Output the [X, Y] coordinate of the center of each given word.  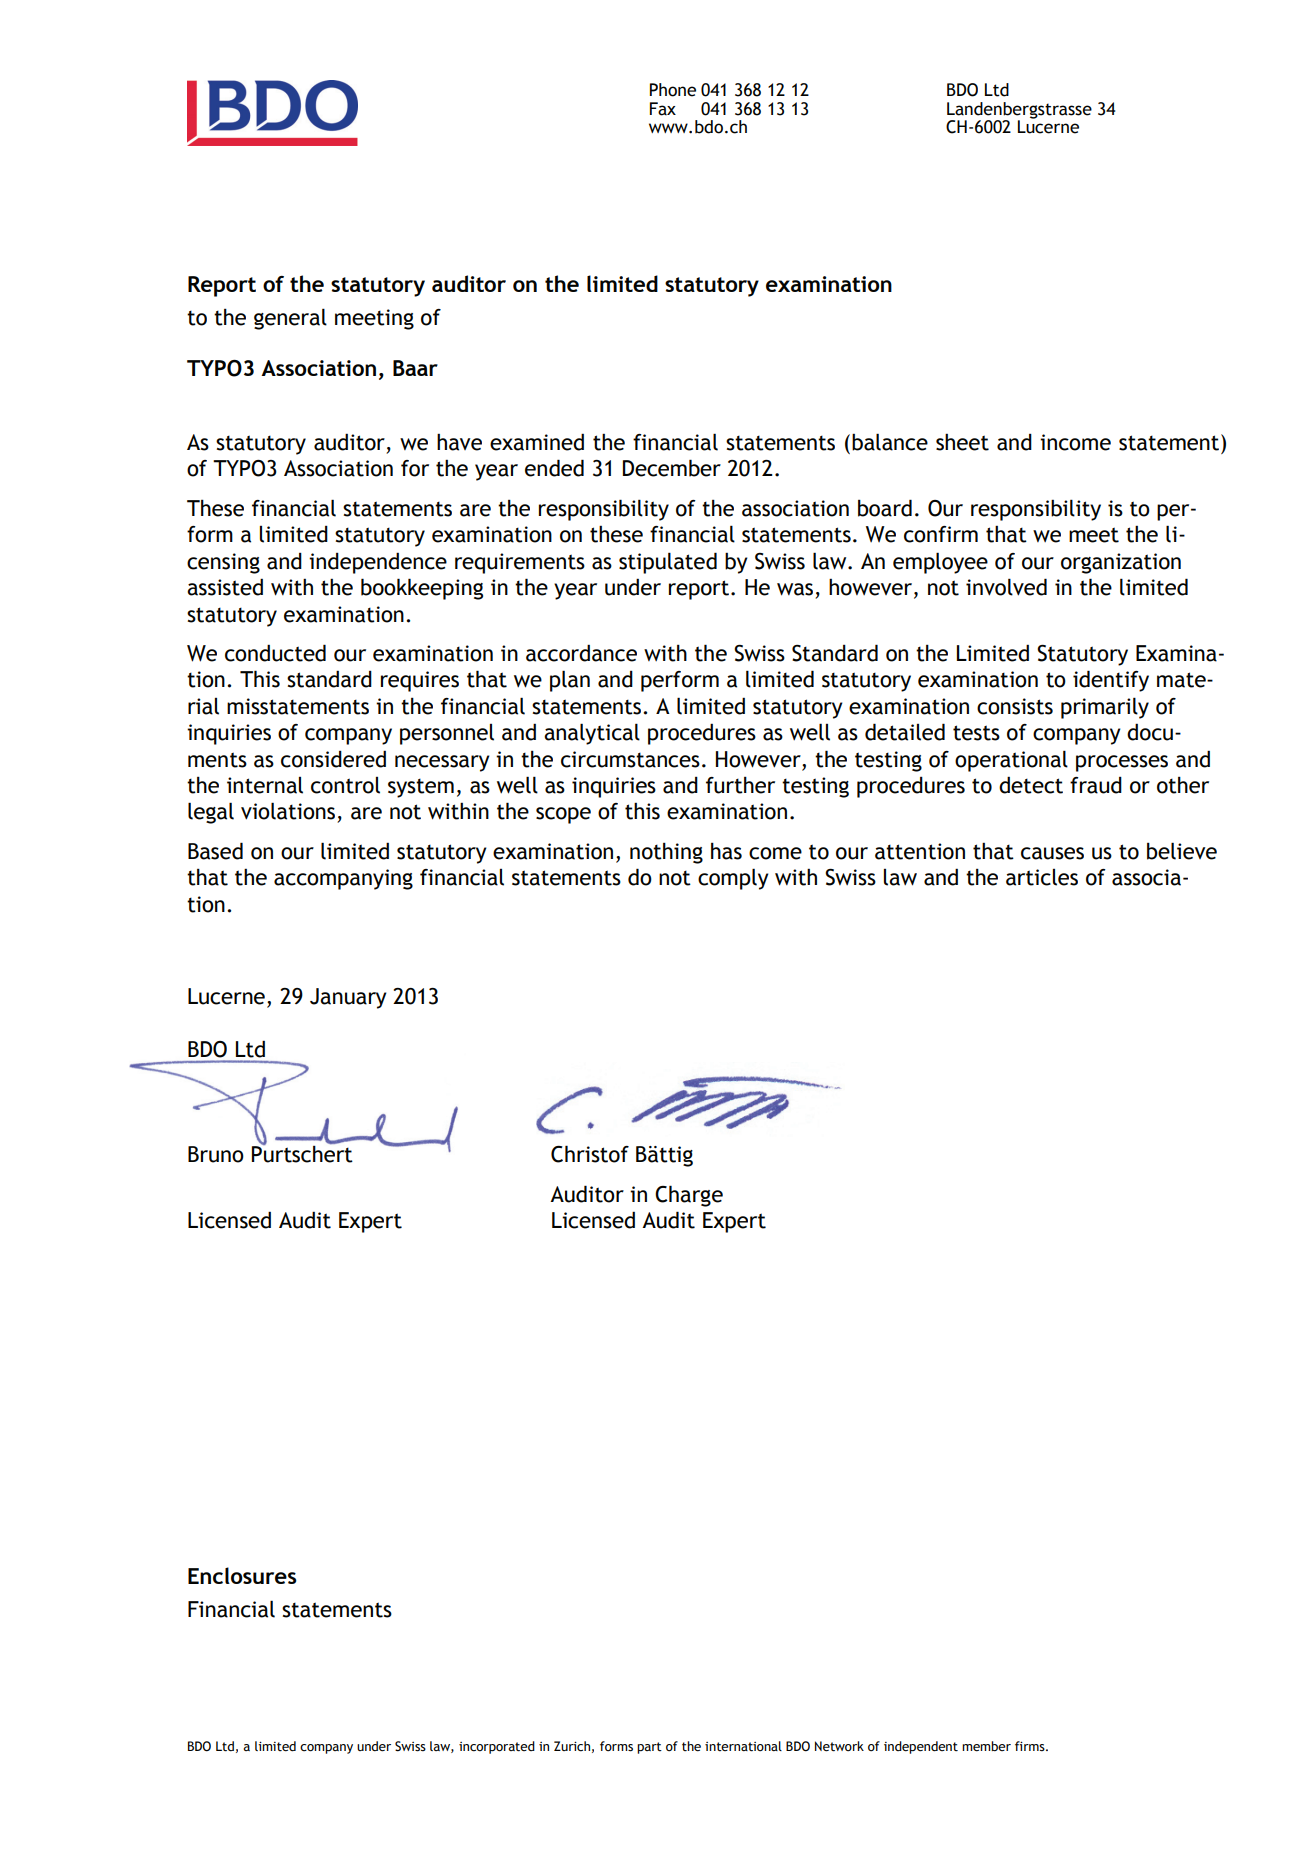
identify [1111, 681]
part [649, 1748]
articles [1042, 877]
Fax [663, 109]
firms [1031, 1746]
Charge [689, 1196]
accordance [581, 653]
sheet [962, 442]
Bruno [216, 1154]
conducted [275, 653]
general [290, 319]
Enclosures [242, 1575]
